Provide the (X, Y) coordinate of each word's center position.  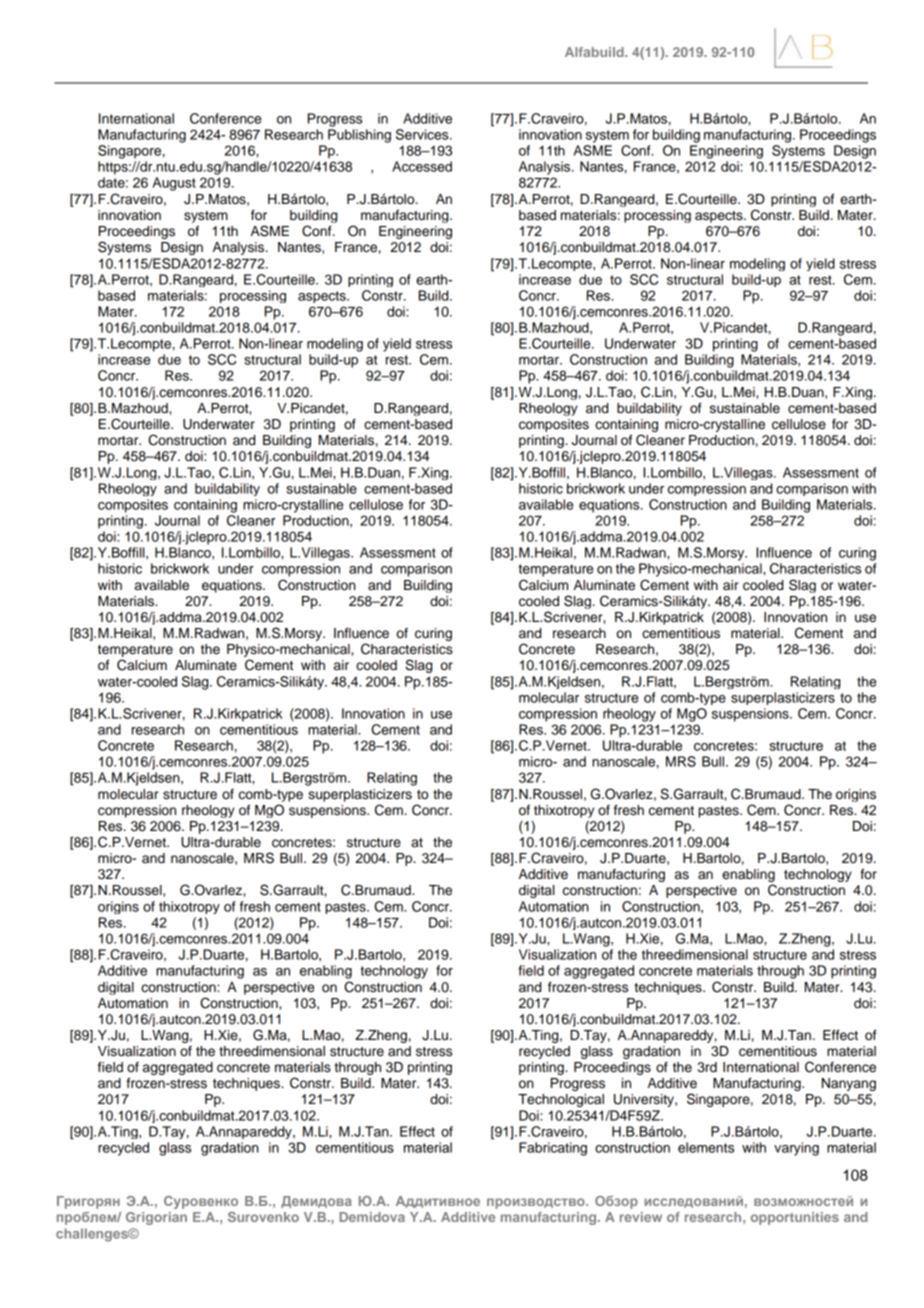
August (174, 184)
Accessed (422, 166)
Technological (561, 1100)
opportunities (795, 1218)
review (641, 1217)
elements (706, 1147)
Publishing (359, 136)
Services (423, 134)
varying (796, 1149)
